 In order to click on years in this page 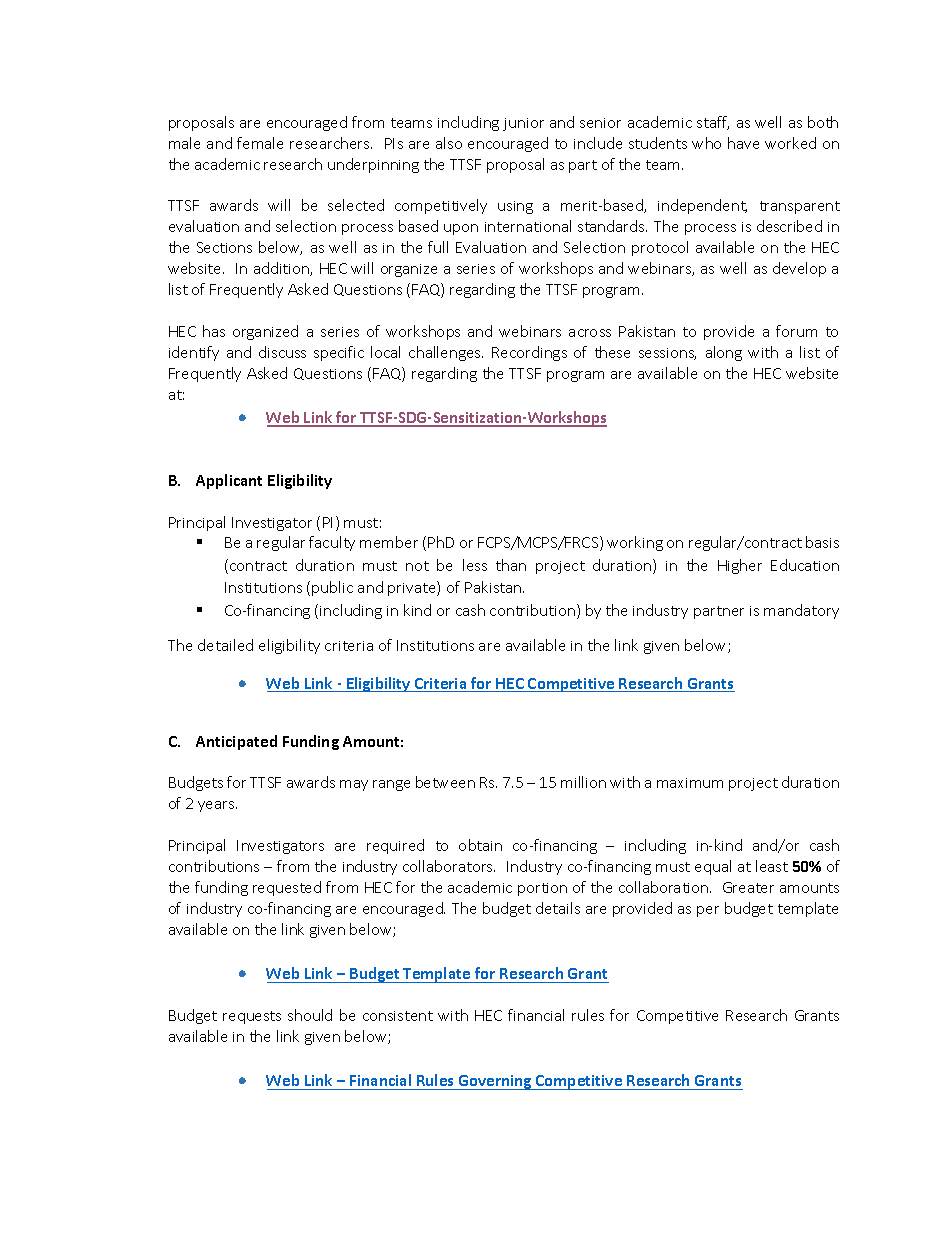, I will do `click(217, 806)`.
